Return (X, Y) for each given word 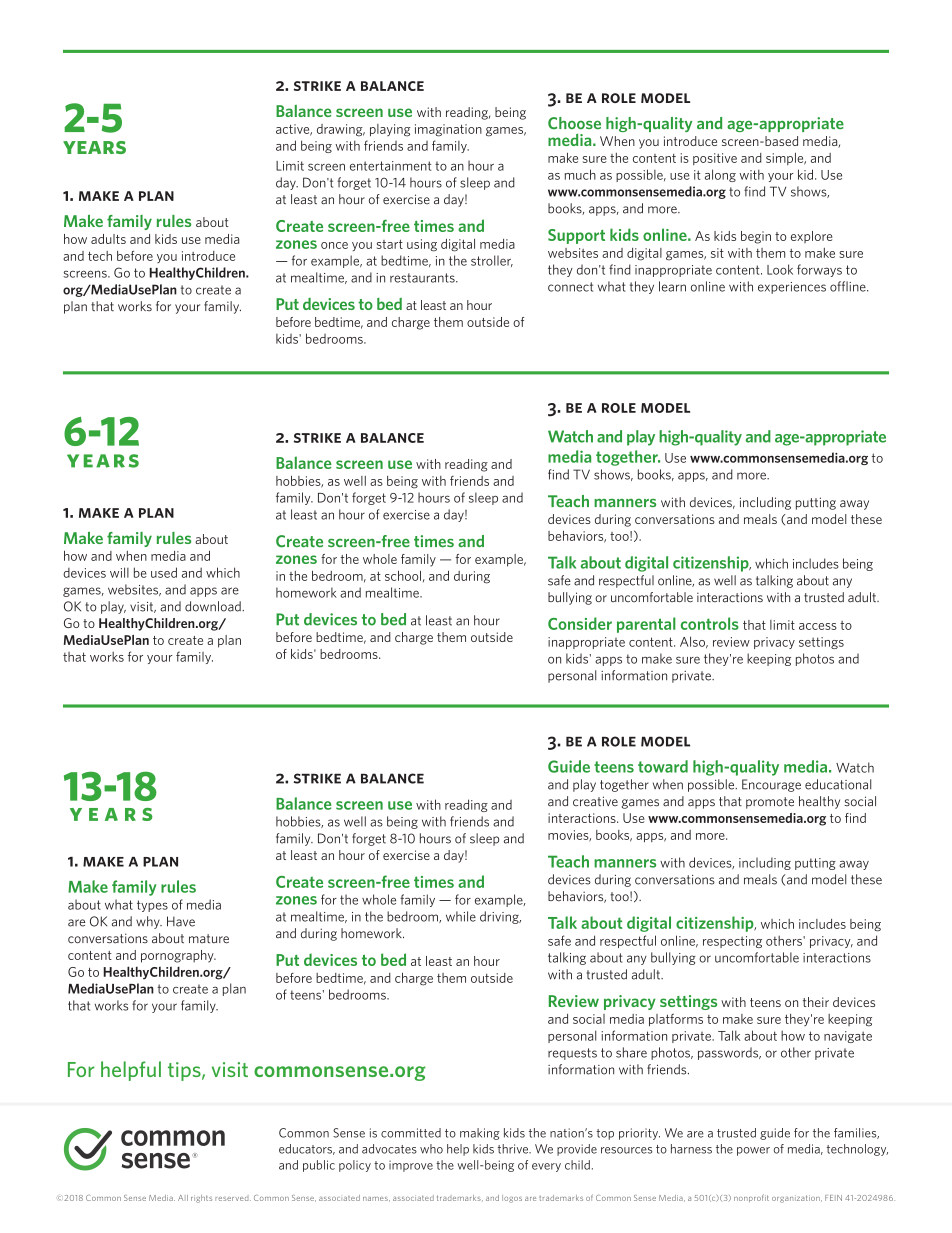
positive (715, 159)
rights (201, 1199)
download (214, 606)
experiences (792, 288)
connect (570, 287)
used (164, 572)
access (818, 626)
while (461, 916)
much (580, 174)
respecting (732, 942)
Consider (580, 623)
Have (181, 921)
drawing (341, 130)
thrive (514, 1149)
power (753, 1151)
